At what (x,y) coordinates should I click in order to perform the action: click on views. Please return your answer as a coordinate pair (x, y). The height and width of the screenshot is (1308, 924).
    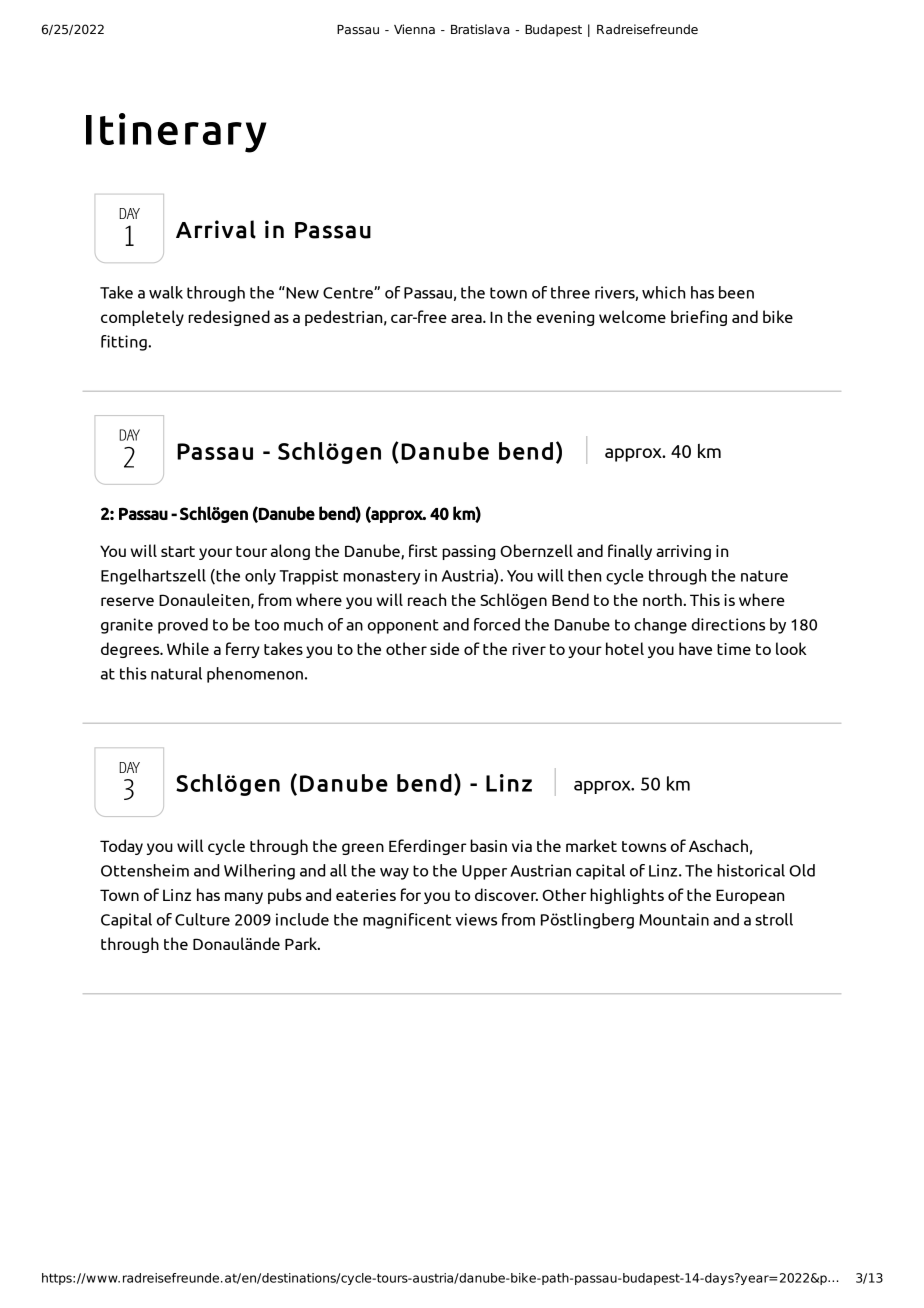
    Looking at the image, I should click on (476, 919).
